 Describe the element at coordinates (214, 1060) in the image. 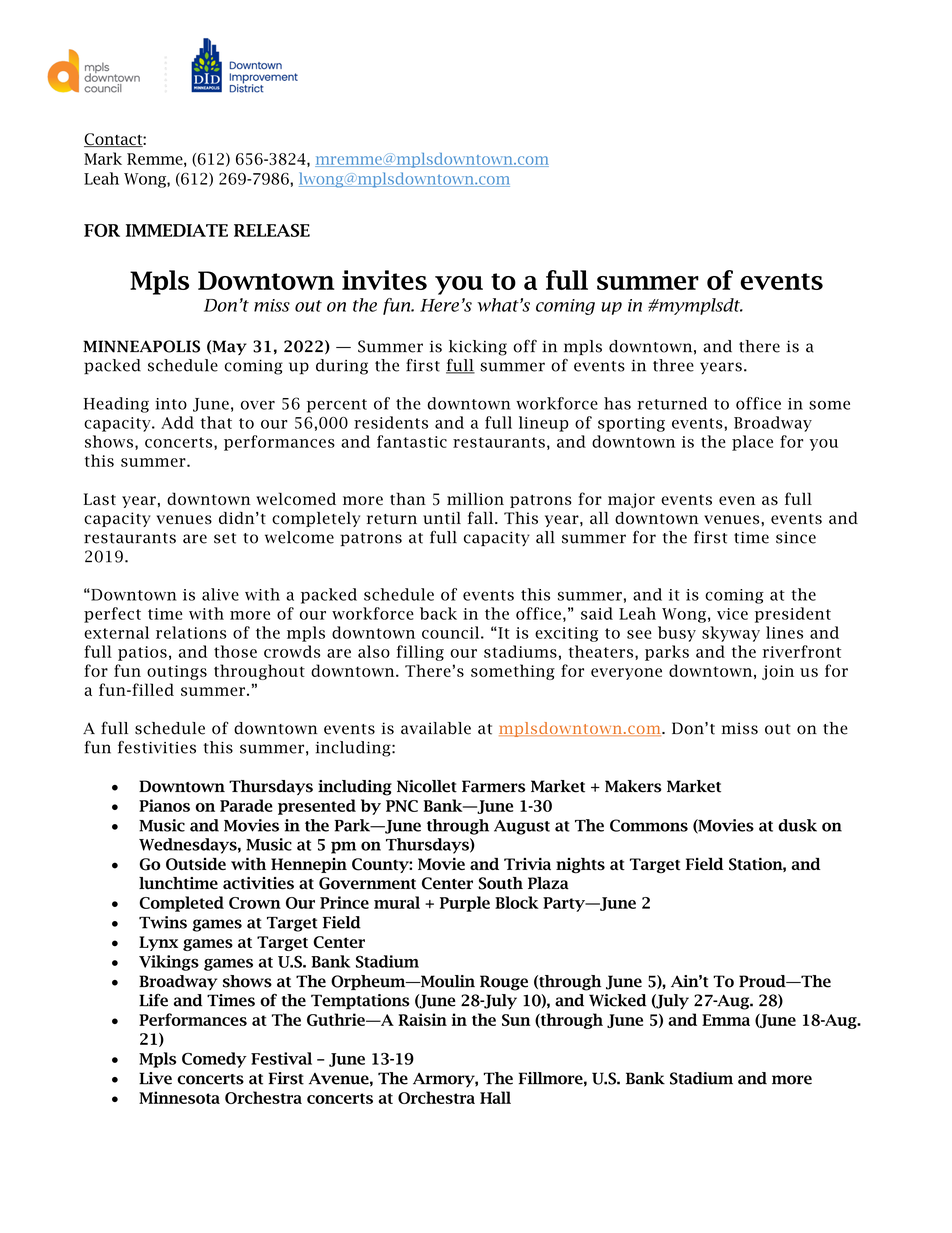

I see `Comedy` at that location.
